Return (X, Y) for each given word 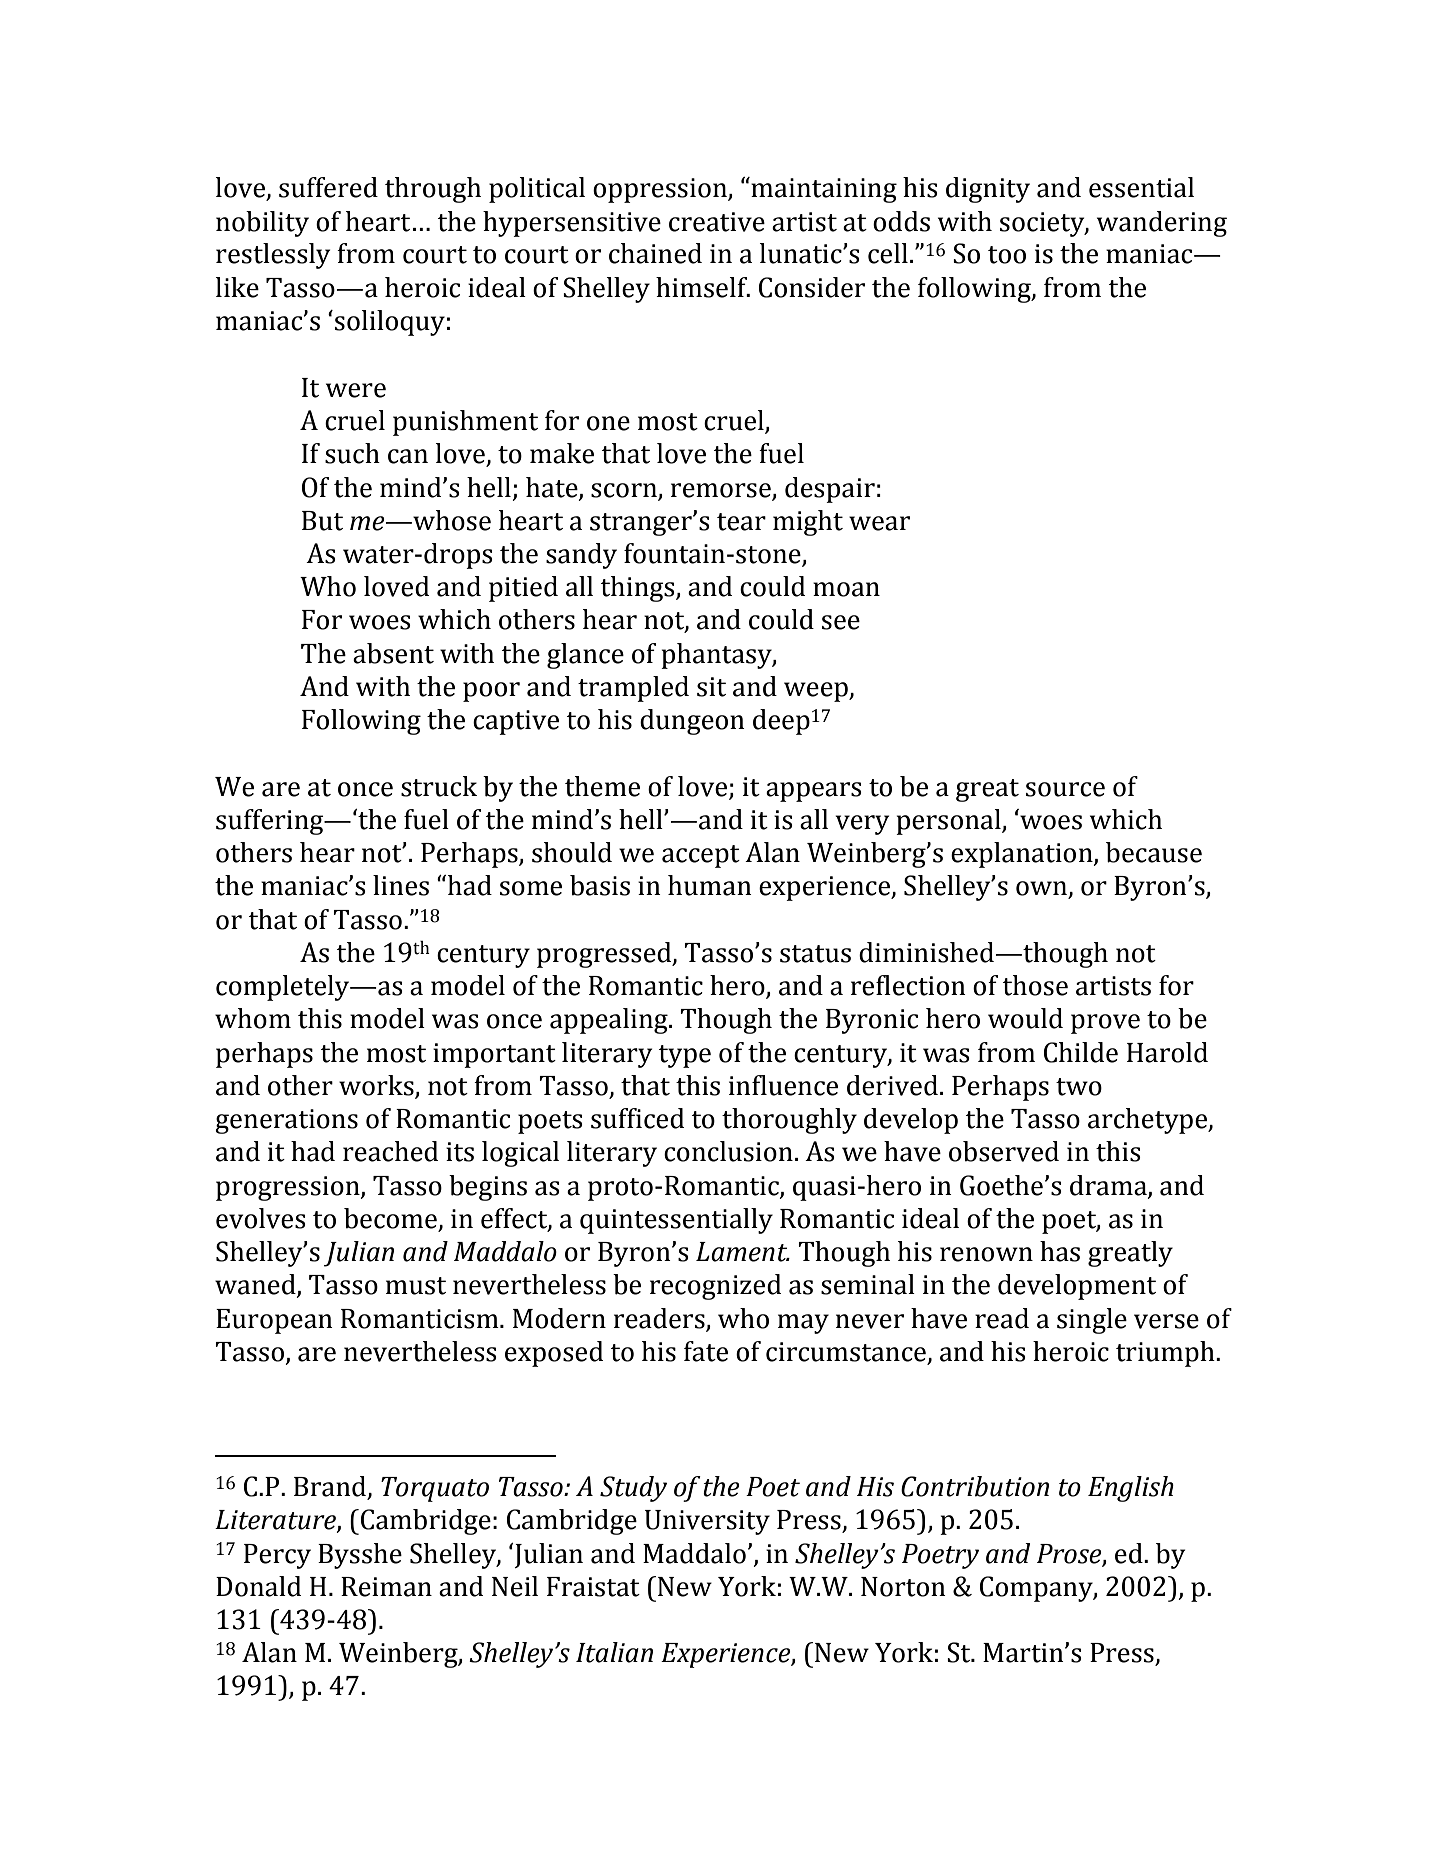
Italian (614, 1652)
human (710, 885)
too (1007, 255)
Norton (903, 1587)
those (1035, 985)
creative (717, 222)
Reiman (386, 1587)
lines (401, 885)
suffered (328, 187)
